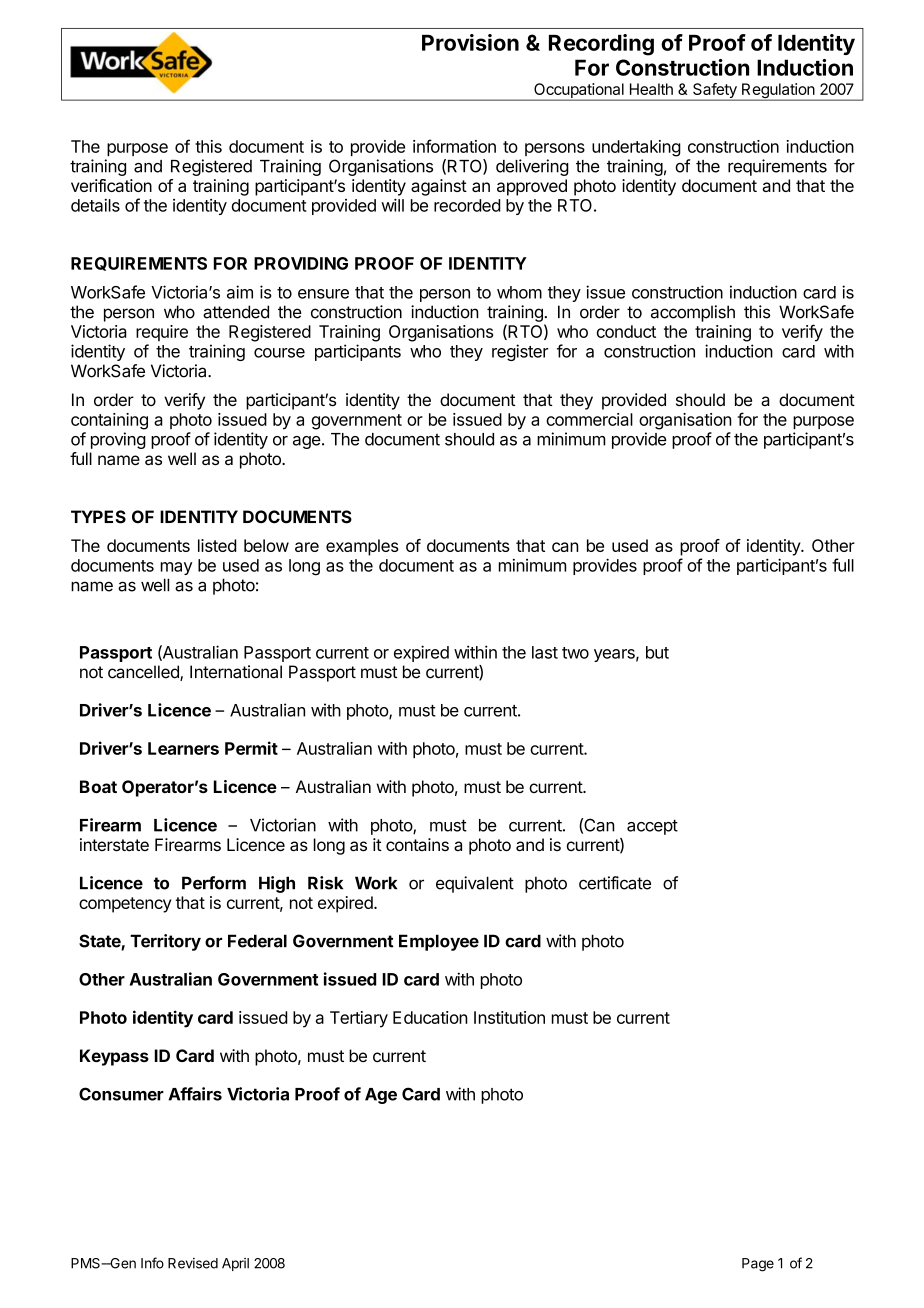 This image has width=924, height=1308. What do you see at coordinates (470, 42) in the image?
I see `Provision` at bounding box center [470, 42].
